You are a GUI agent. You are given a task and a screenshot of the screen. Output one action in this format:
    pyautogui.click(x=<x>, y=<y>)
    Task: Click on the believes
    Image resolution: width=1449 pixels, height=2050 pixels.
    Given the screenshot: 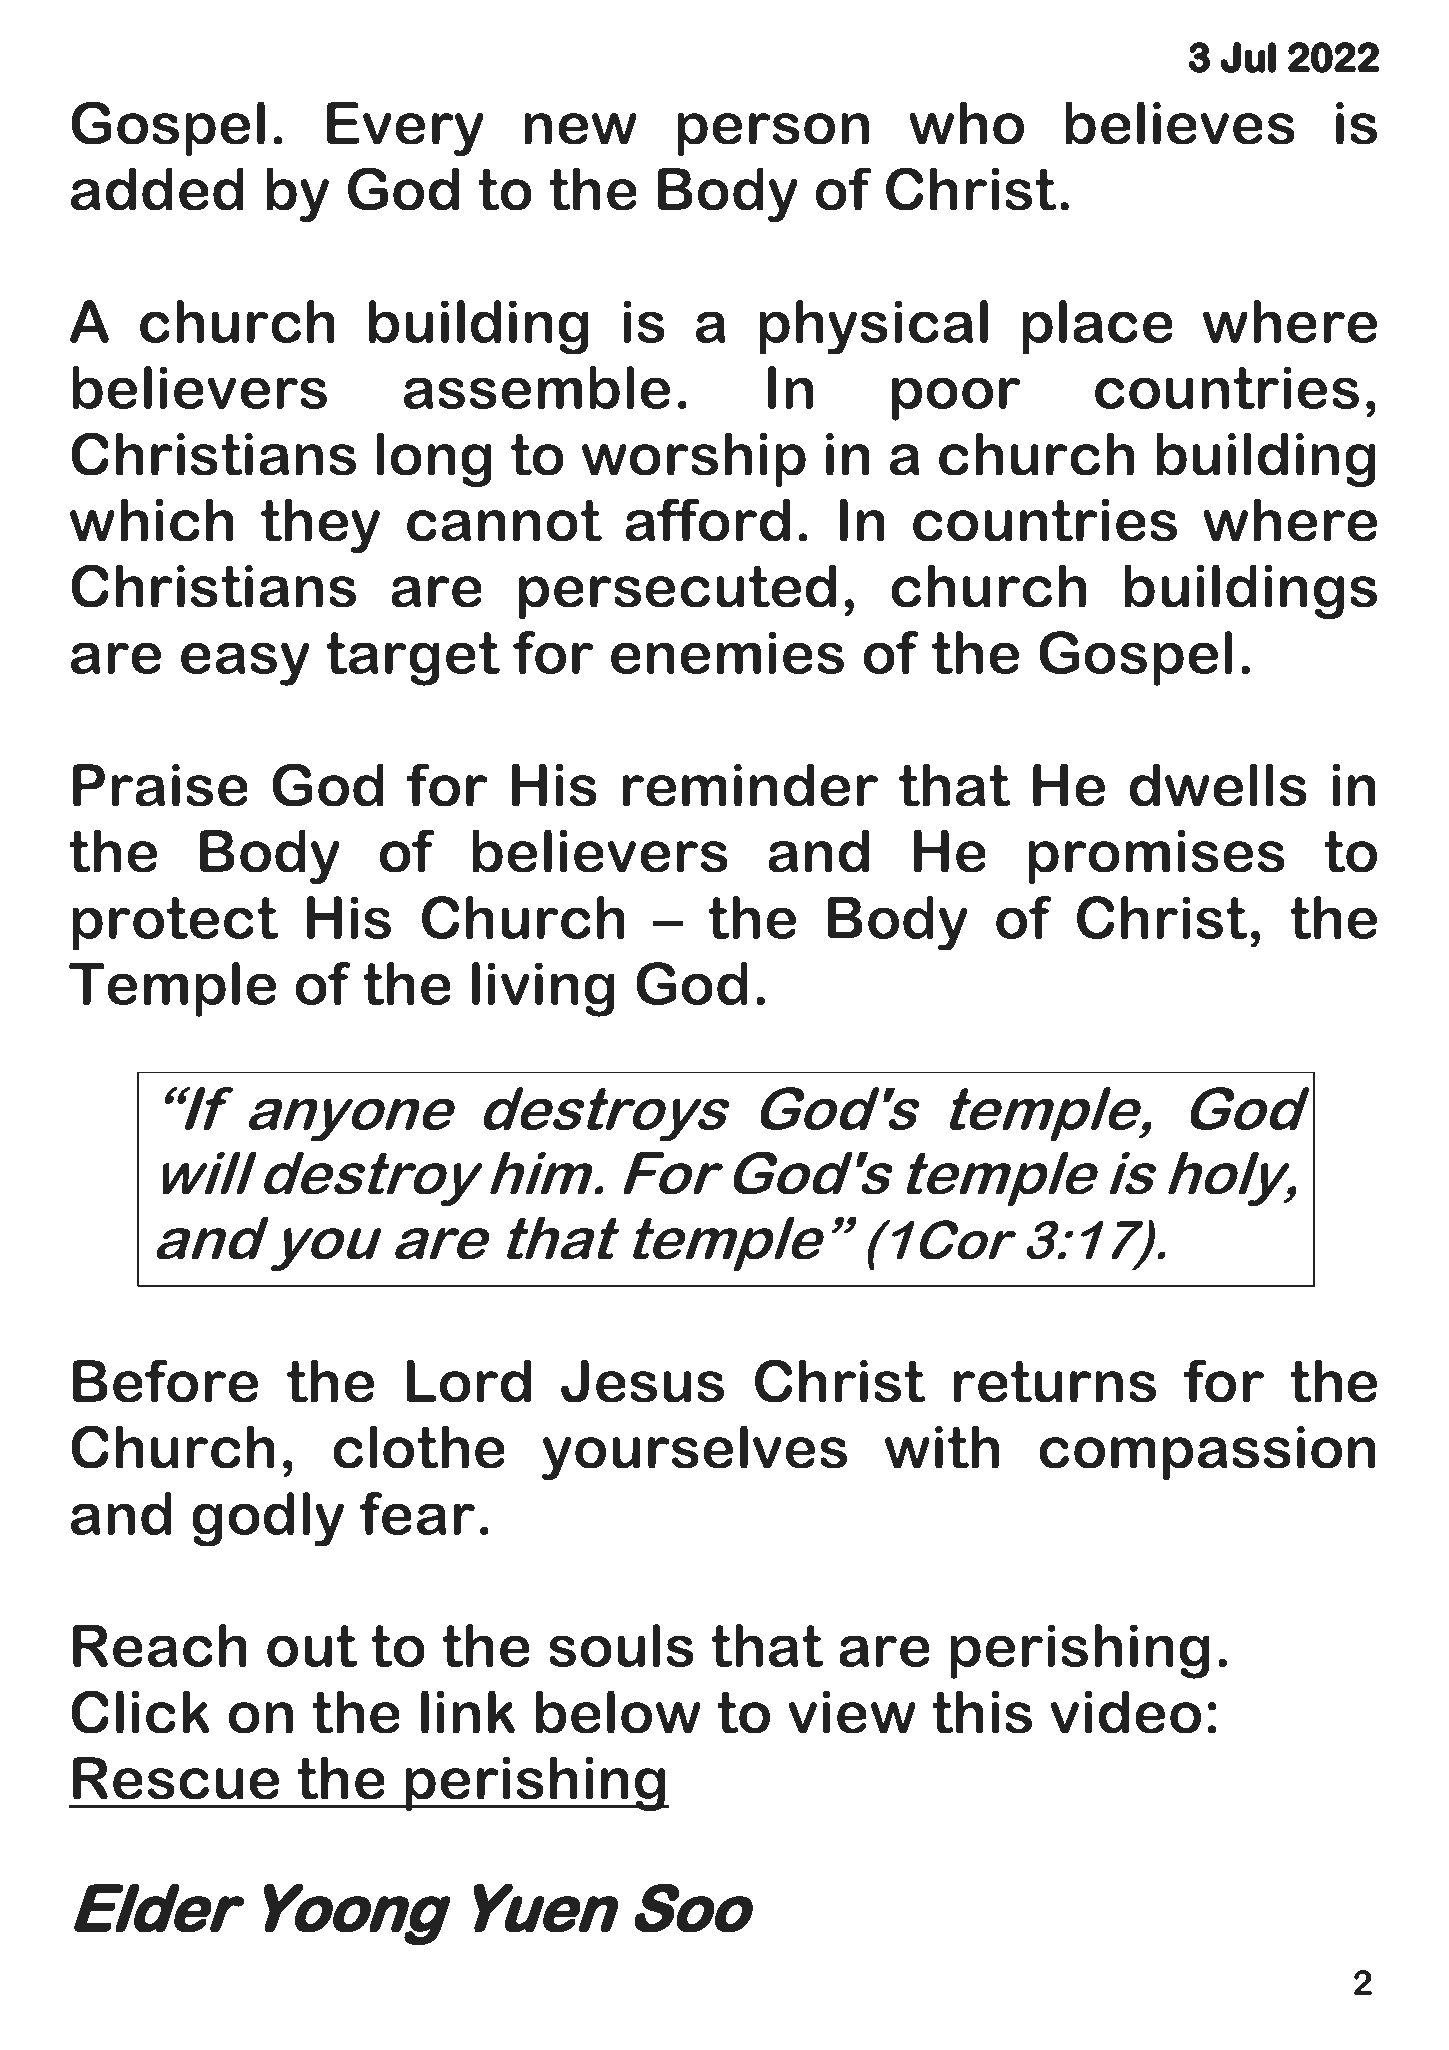 What is the action you would take?
    pyautogui.click(x=1180, y=123)
